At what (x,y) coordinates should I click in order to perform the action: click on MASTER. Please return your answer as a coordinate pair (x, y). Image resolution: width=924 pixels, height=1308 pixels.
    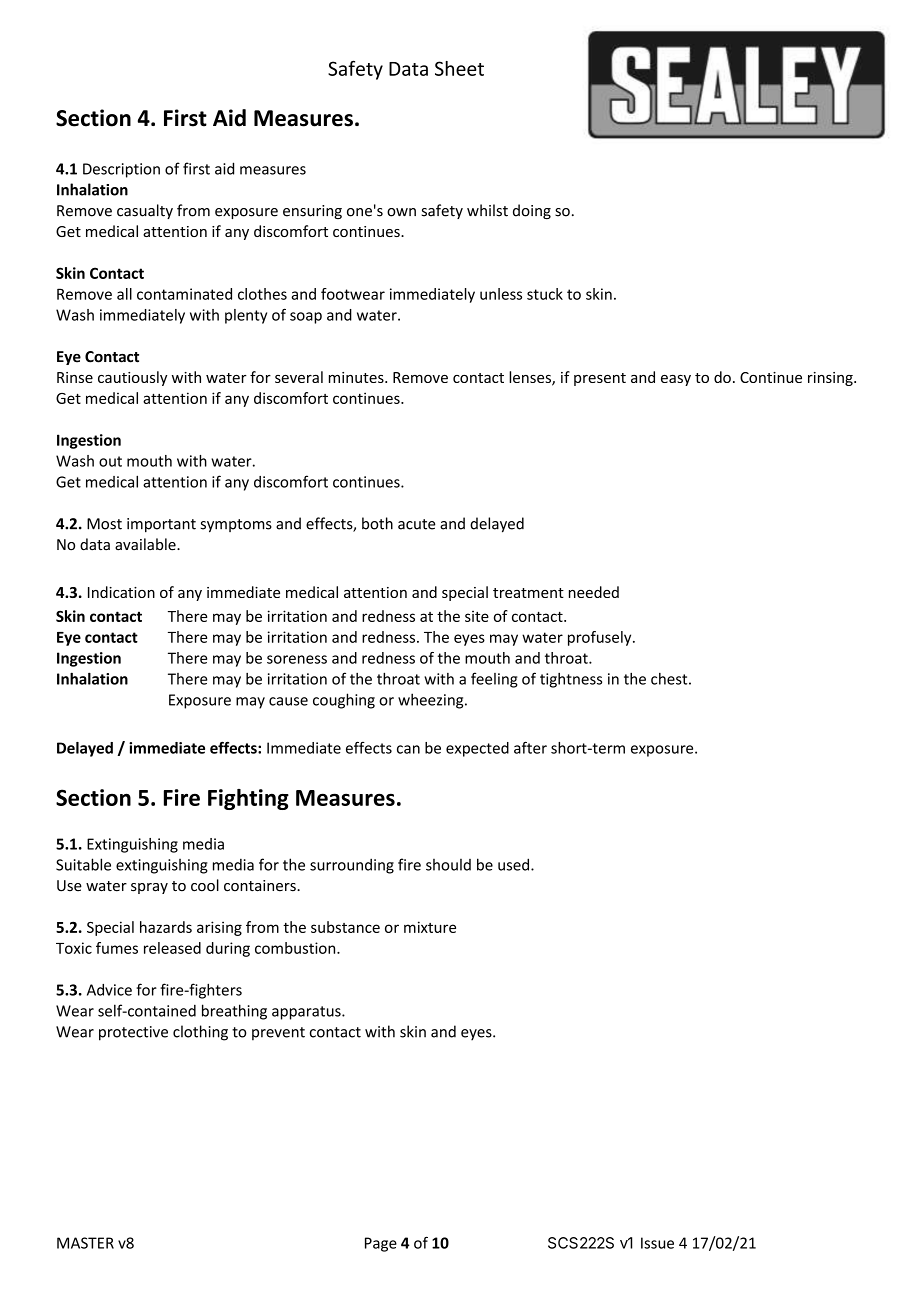
    Looking at the image, I should click on (85, 1243).
